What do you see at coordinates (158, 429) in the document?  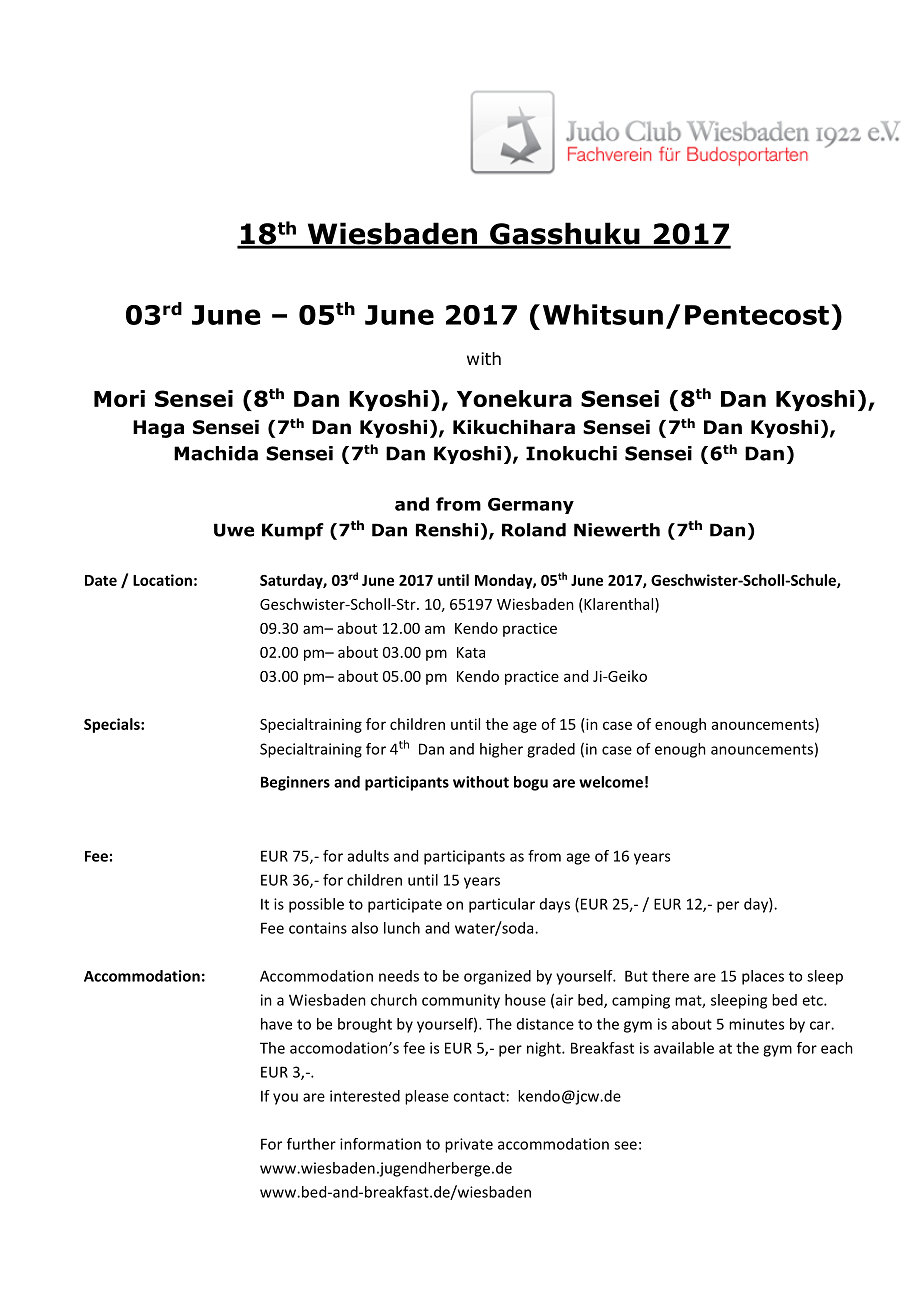 I see `Haga` at bounding box center [158, 429].
